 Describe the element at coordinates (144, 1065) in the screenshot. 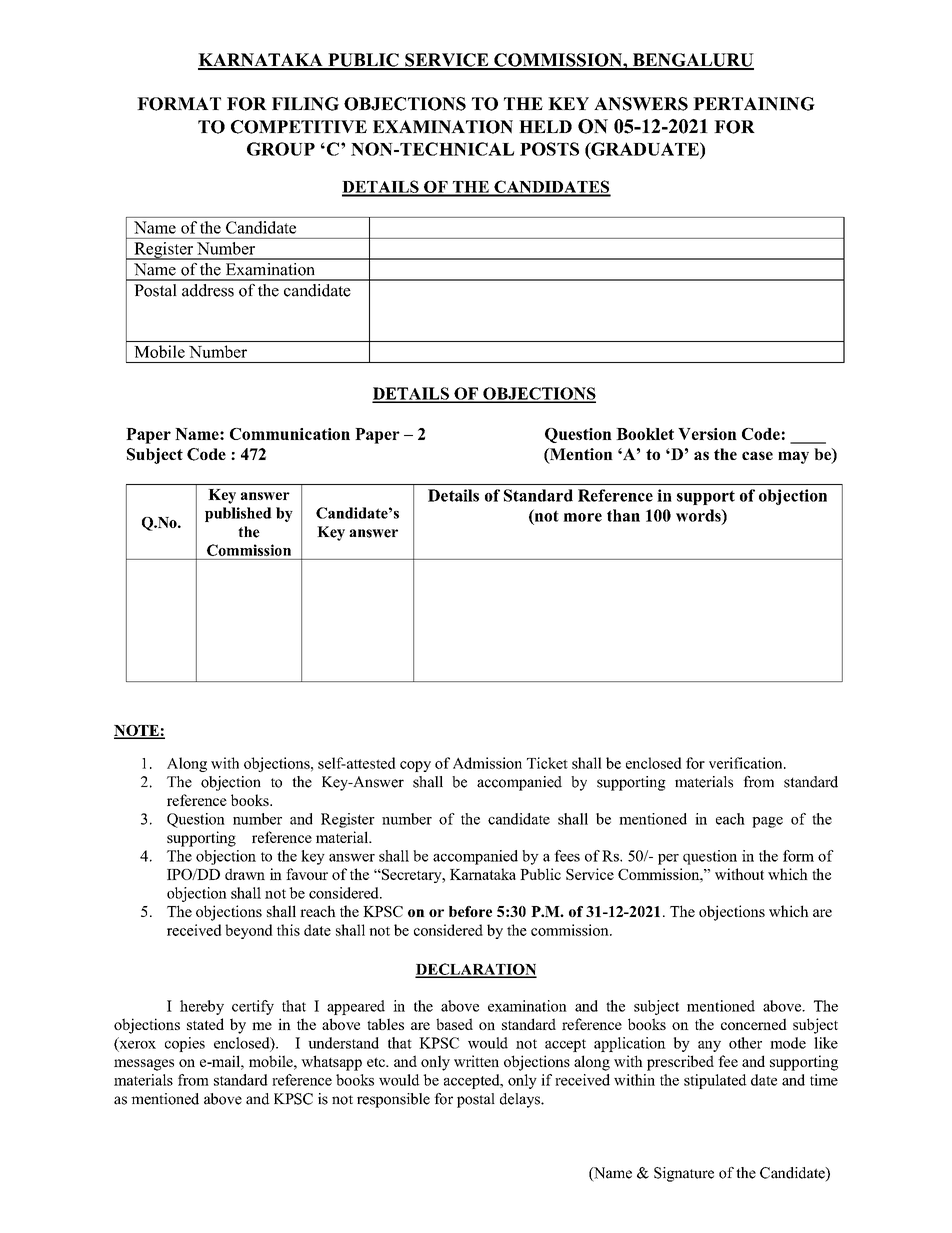

I see `messages` at that location.
